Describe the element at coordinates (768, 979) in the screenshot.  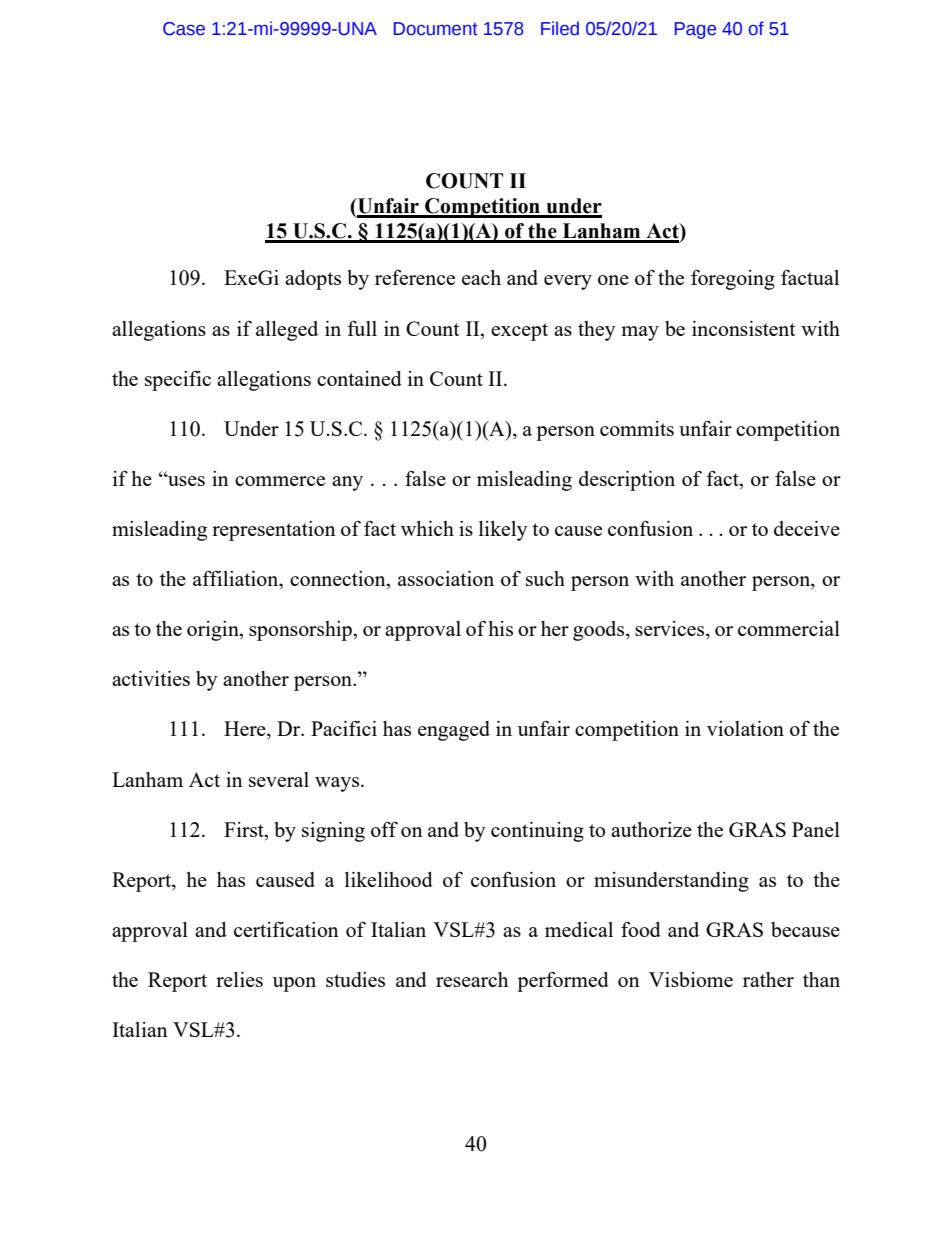
I see `rather` at that location.
